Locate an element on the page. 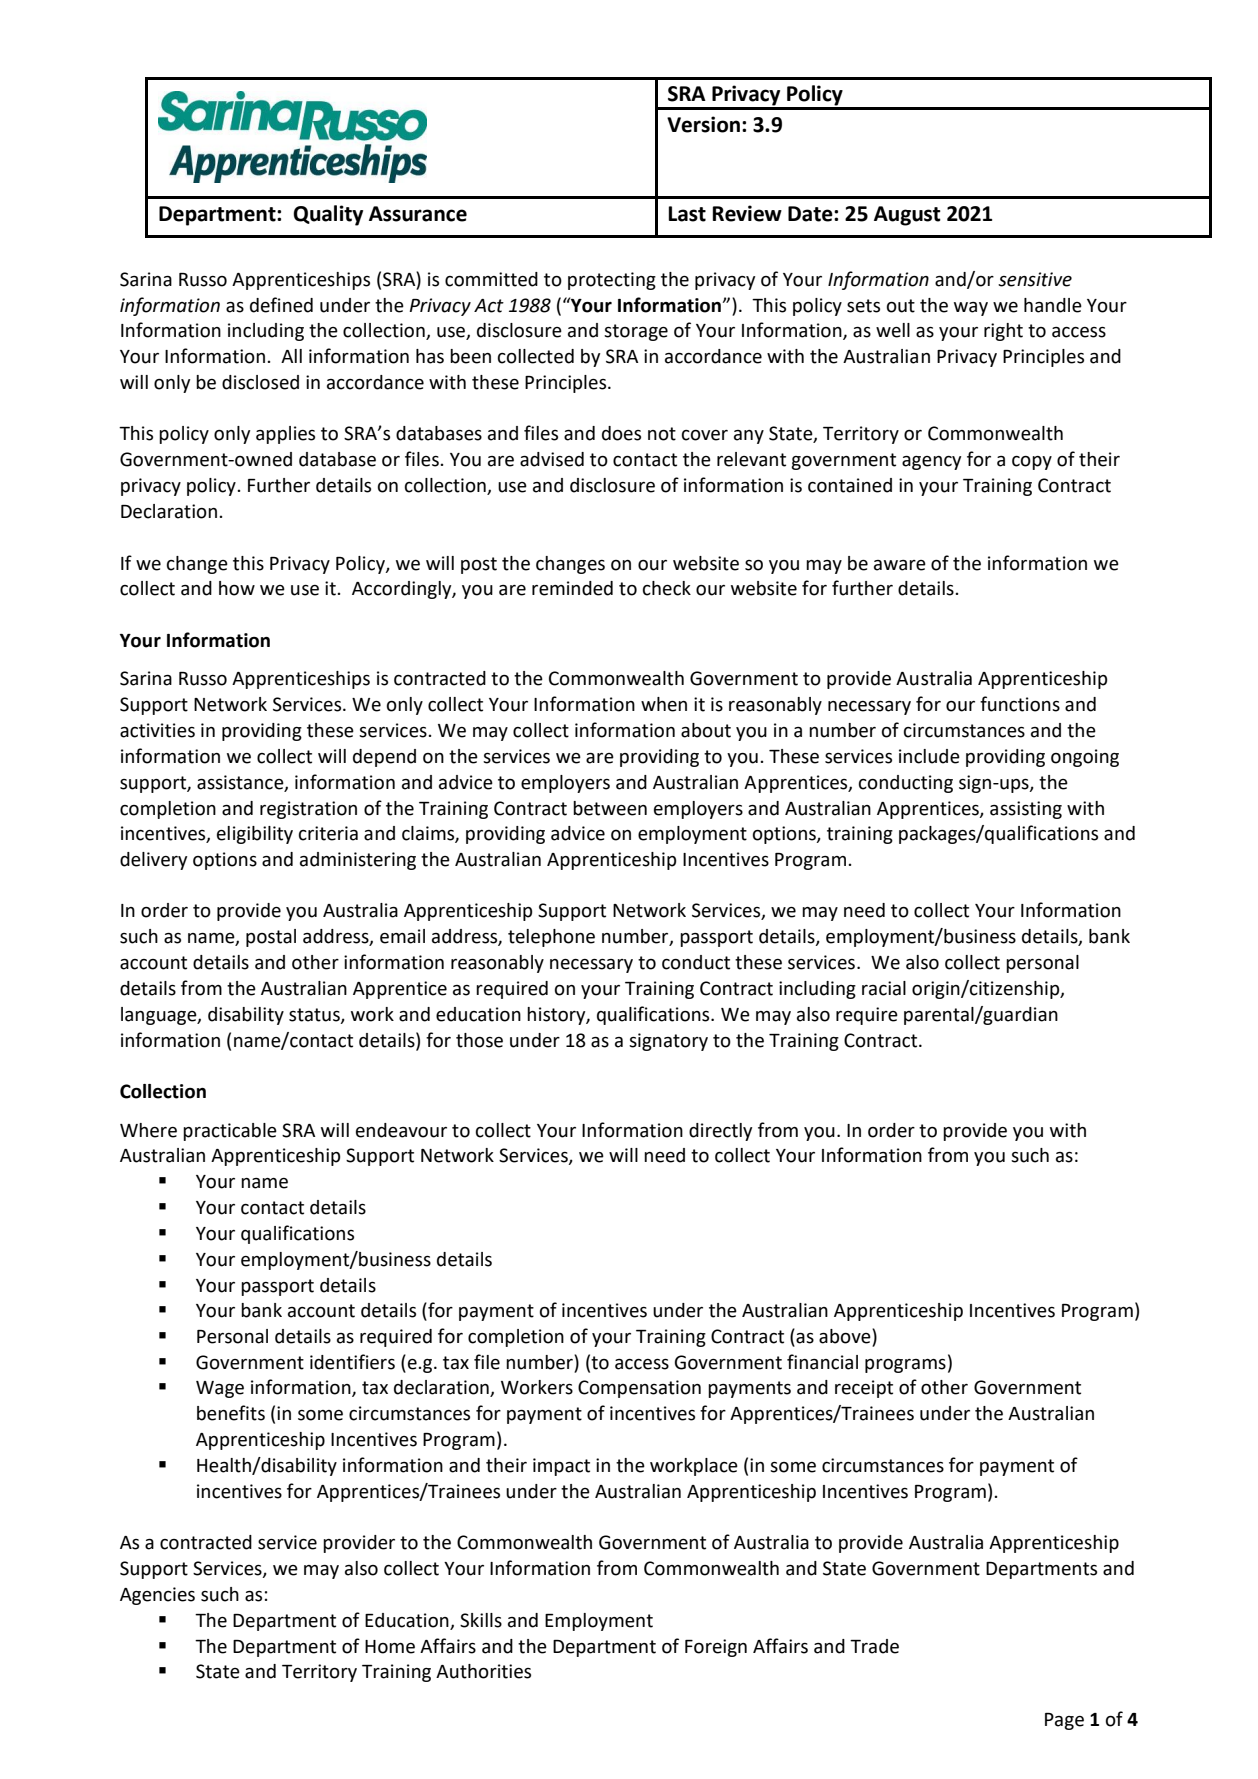  telephone is located at coordinates (551, 938).
